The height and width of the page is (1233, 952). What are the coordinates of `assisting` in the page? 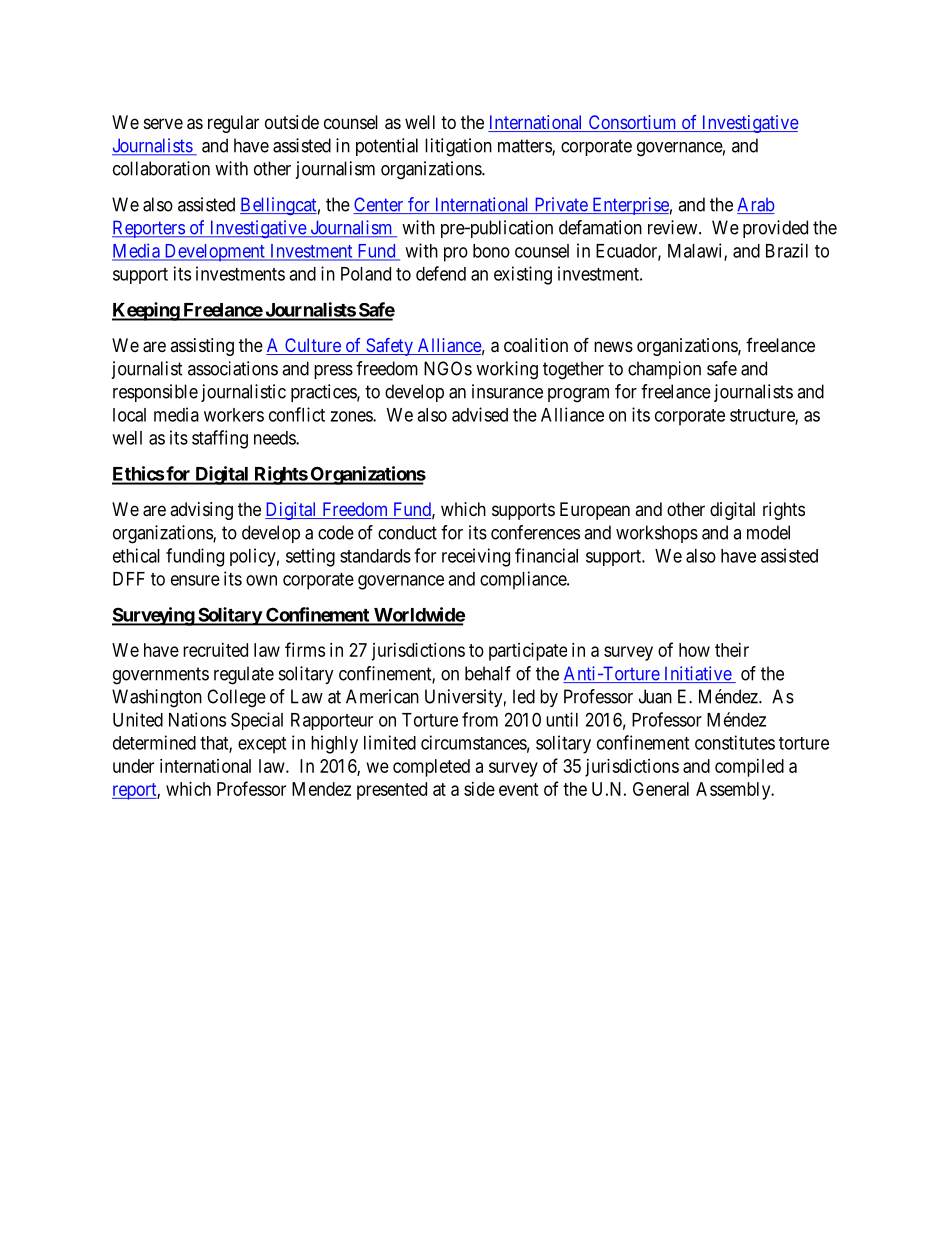 It's located at (202, 347).
